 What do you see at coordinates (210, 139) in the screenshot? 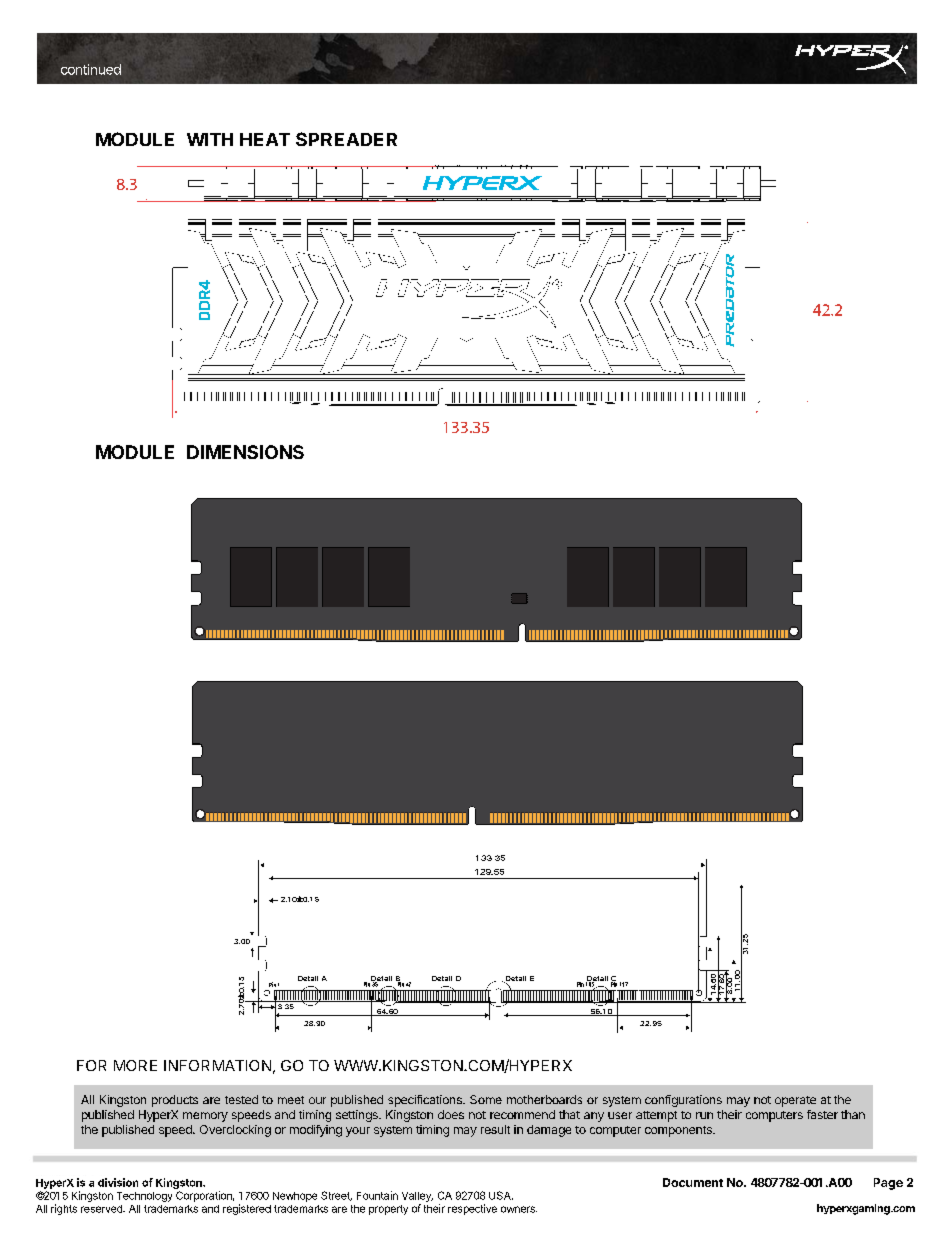
I see `WITH` at bounding box center [210, 139].
